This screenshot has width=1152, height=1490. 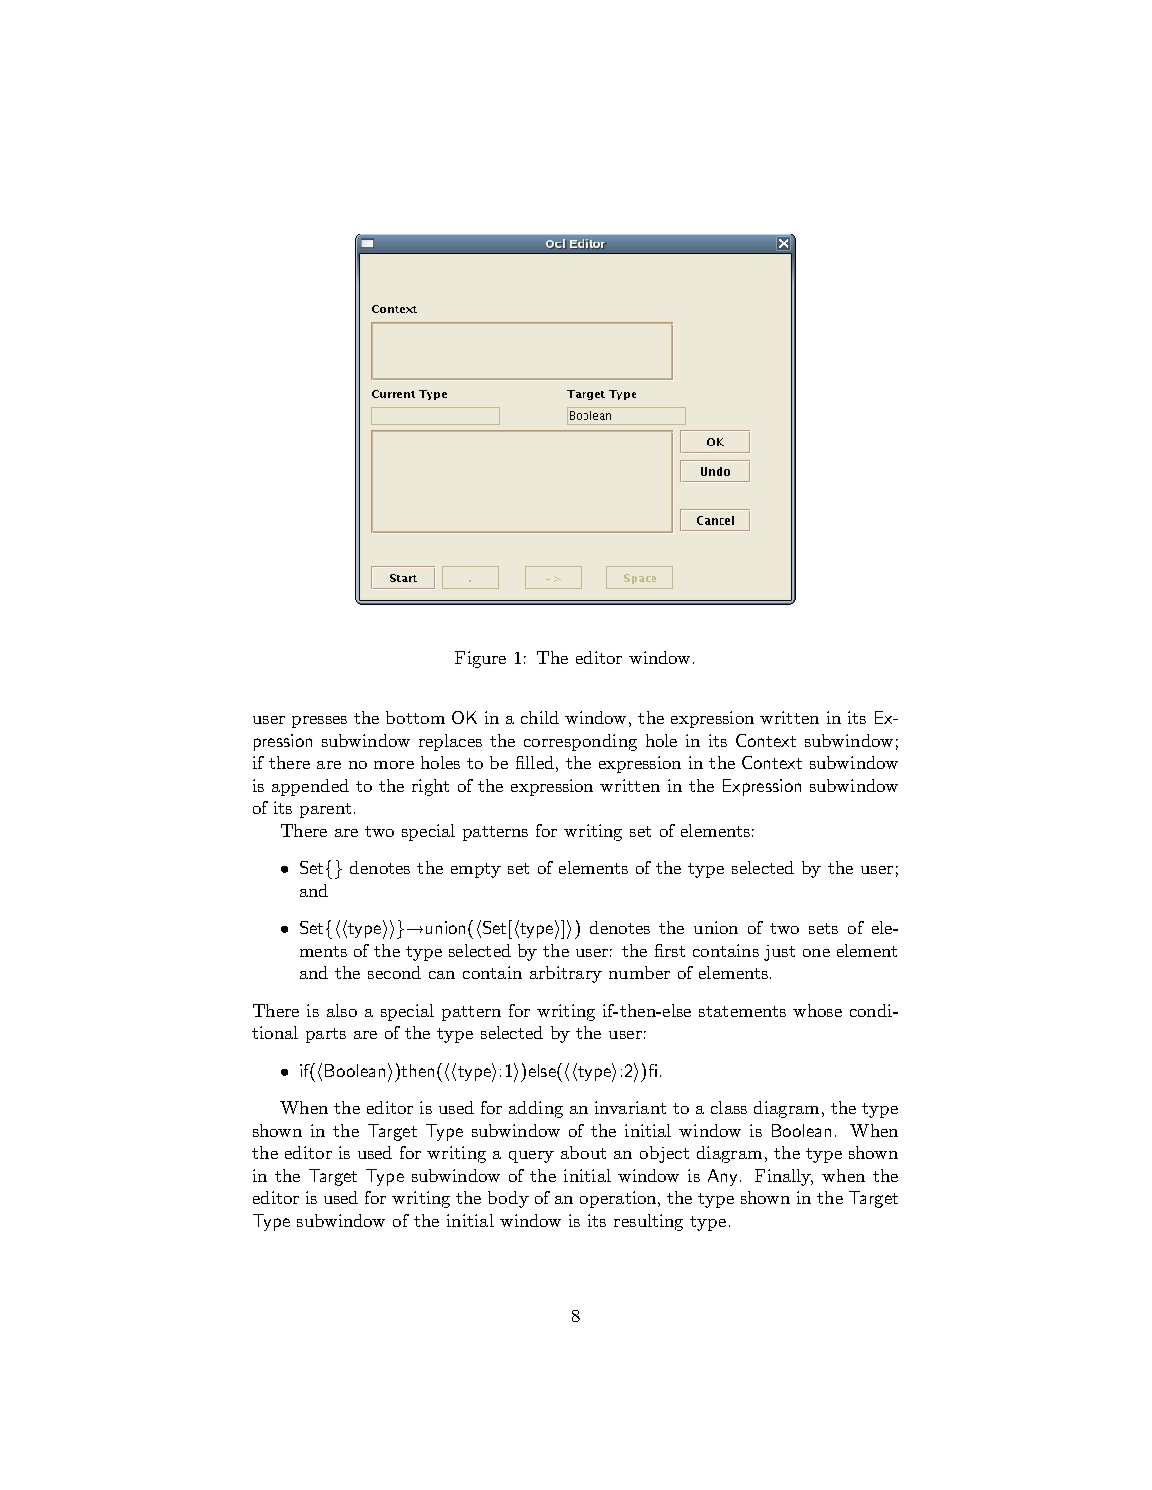 What do you see at coordinates (415, 717) in the screenshot?
I see `bottom` at bounding box center [415, 717].
